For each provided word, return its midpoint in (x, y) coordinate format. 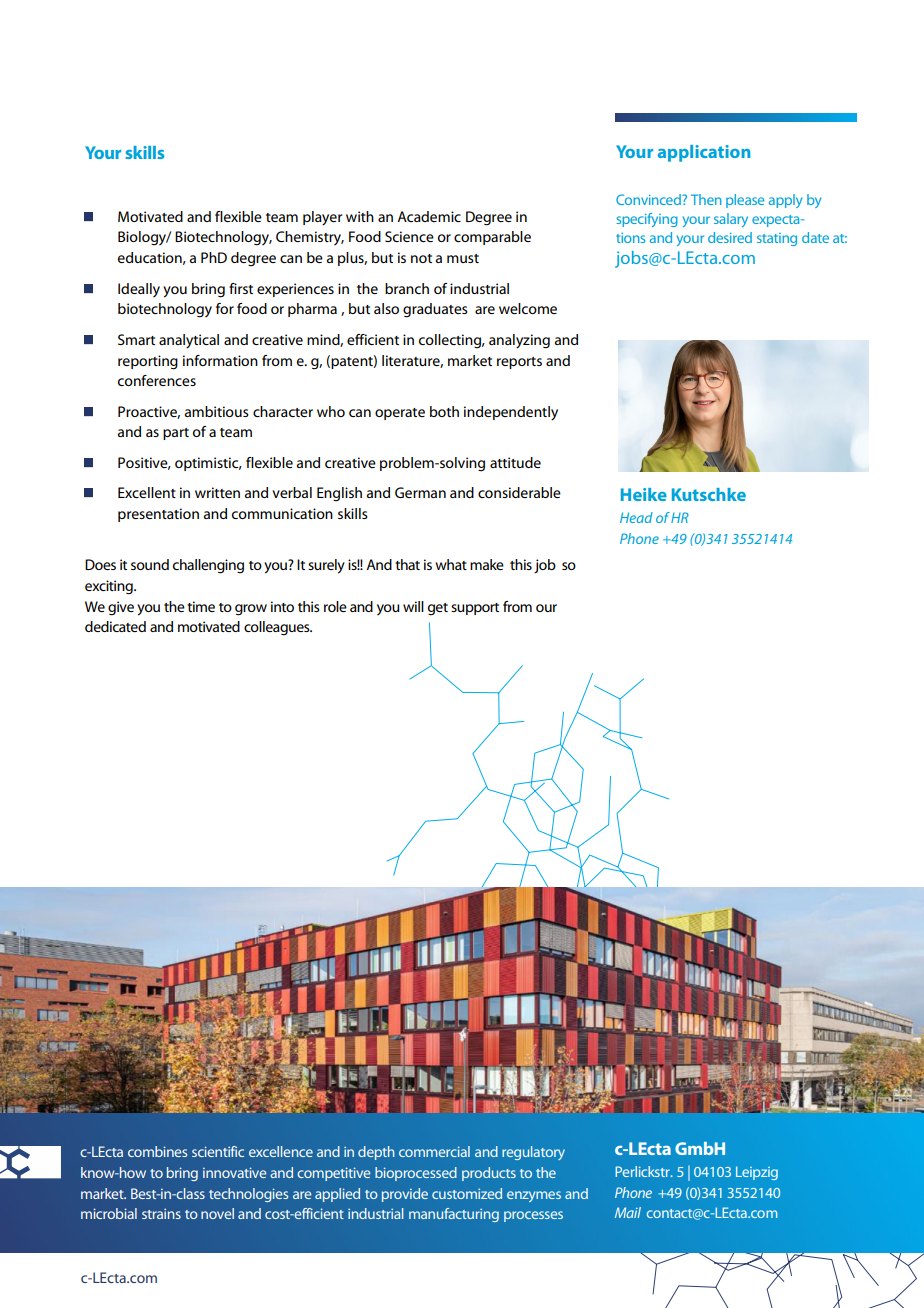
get (438, 609)
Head (636, 517)
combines (157, 1151)
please (745, 201)
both (444, 411)
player (322, 218)
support (475, 609)
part (176, 434)
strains (161, 1213)
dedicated (115, 626)
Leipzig (757, 1173)
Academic (429, 216)
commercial (434, 1151)
